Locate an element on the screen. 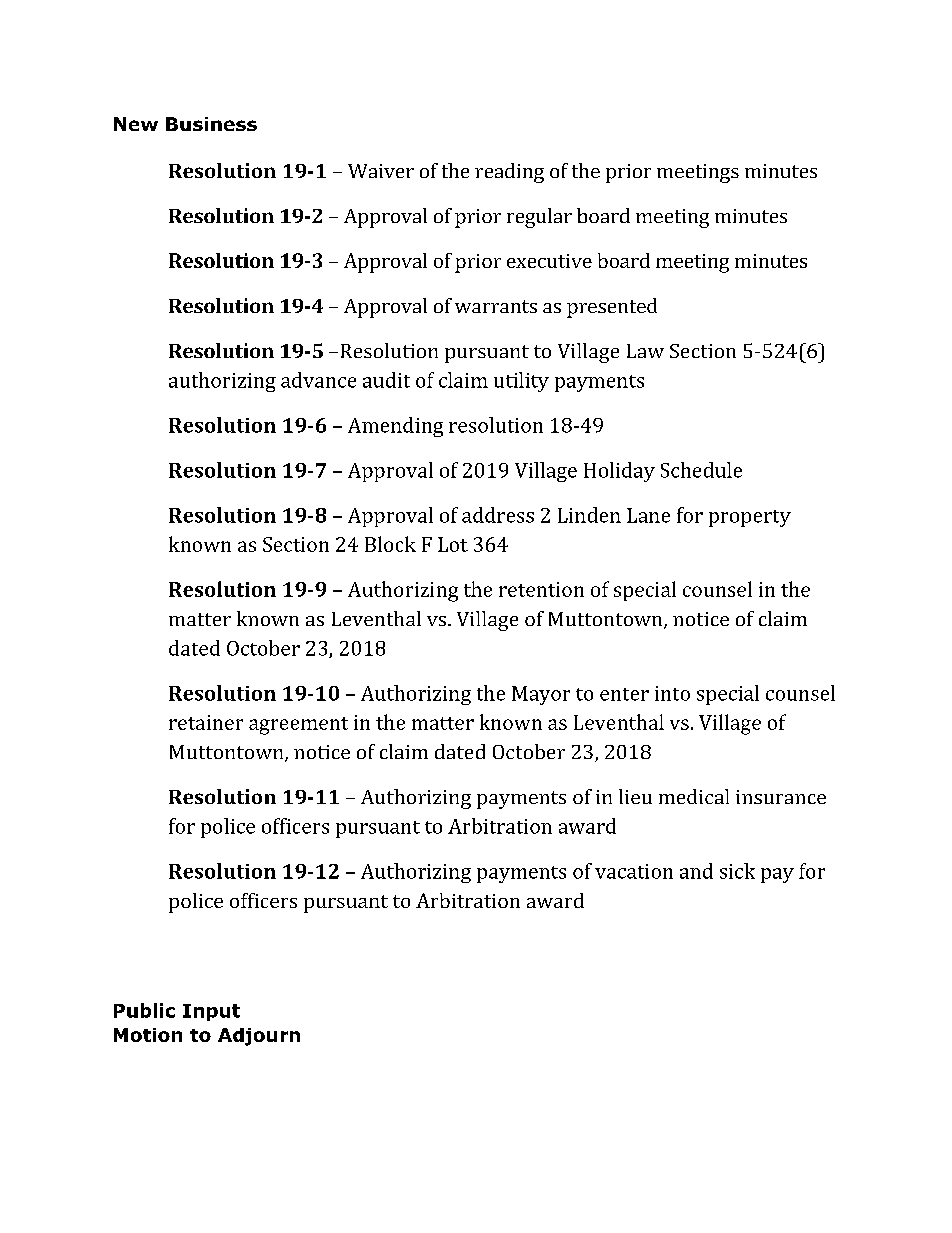 The height and width of the screenshot is (1233, 952). vacation is located at coordinates (634, 871).
